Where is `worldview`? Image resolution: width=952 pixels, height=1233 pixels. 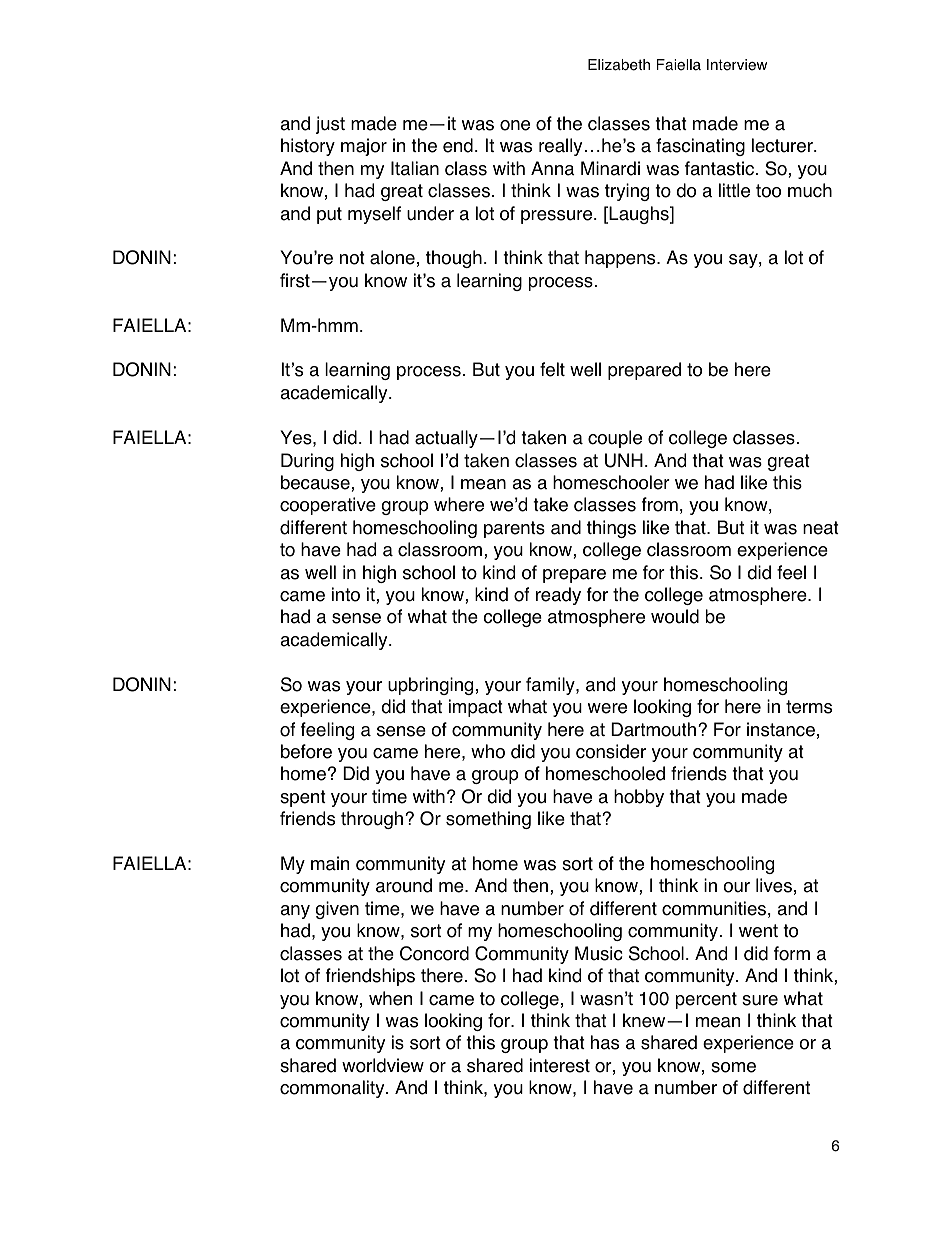 worldview is located at coordinates (383, 1065).
